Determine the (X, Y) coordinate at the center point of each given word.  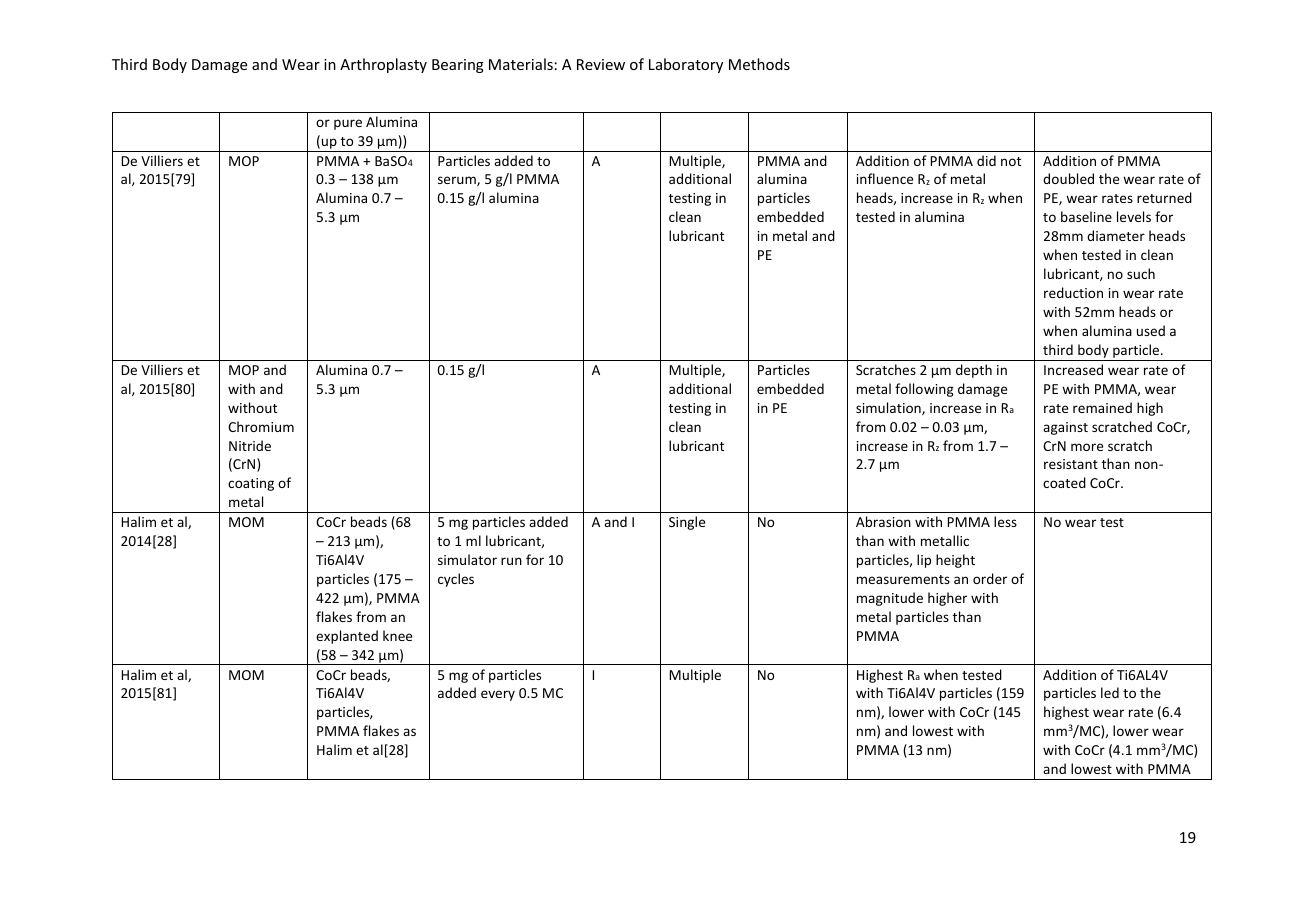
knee (397, 635)
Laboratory (686, 65)
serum (458, 181)
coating (251, 484)
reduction (1073, 292)
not (1011, 161)
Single (687, 523)
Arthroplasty (383, 65)
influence (885, 178)
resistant (1071, 464)
